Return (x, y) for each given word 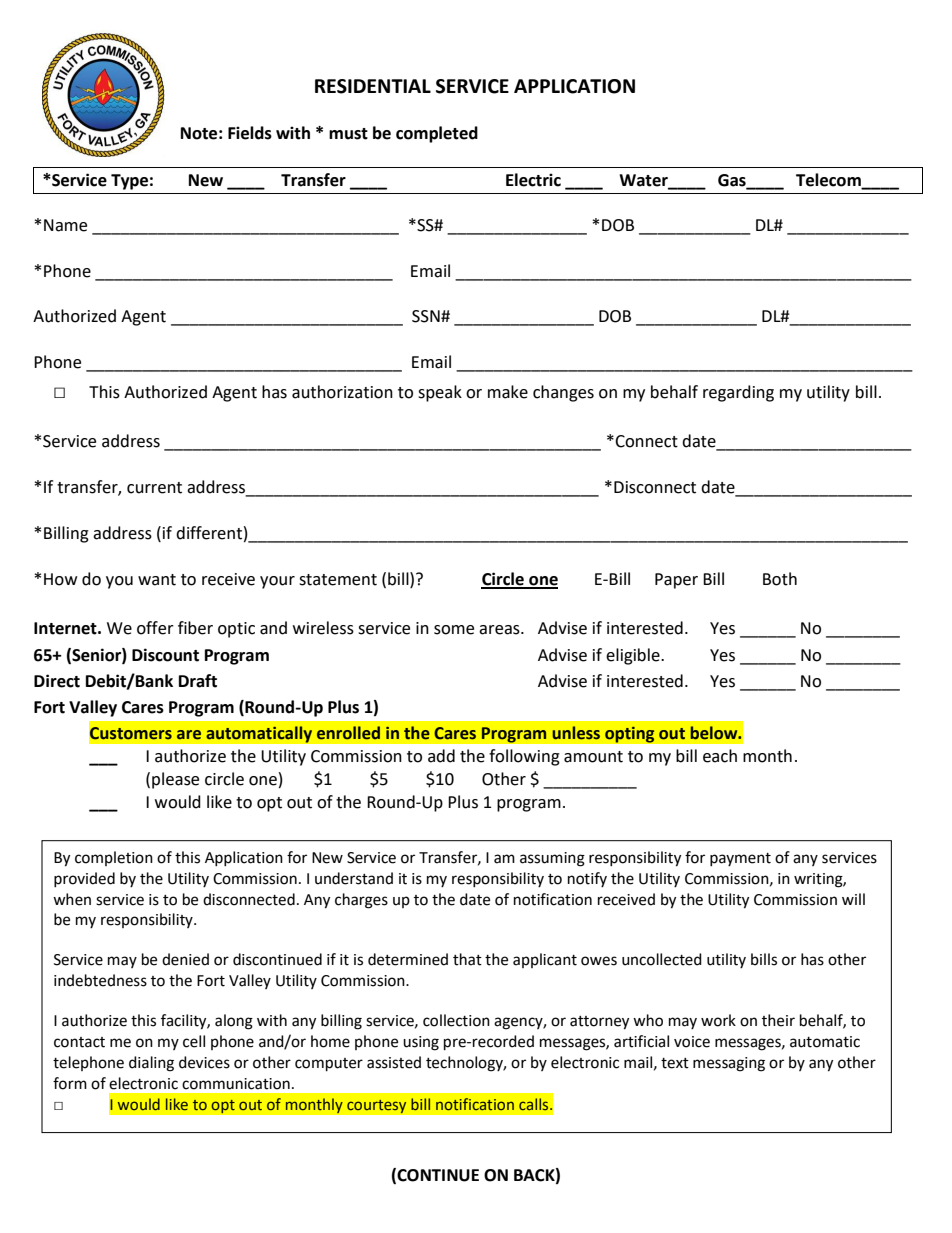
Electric (533, 180)
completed (437, 134)
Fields (250, 133)
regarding (738, 393)
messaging (729, 1064)
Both (780, 579)
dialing (151, 1064)
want (157, 580)
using (421, 1043)
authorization (342, 392)
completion (114, 858)
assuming (552, 859)
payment (740, 859)
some (454, 630)
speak (440, 393)
